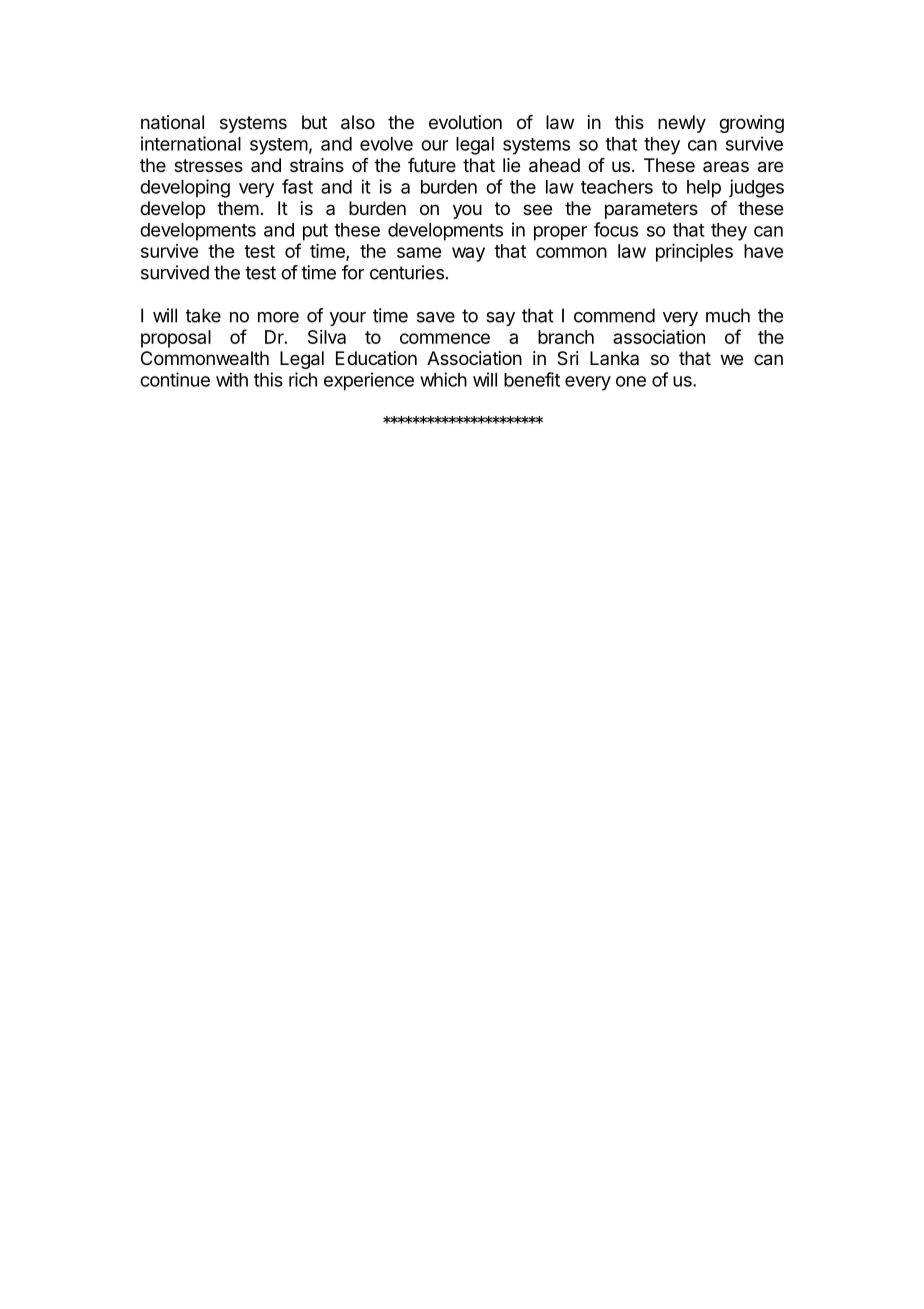 Image resolution: width=924 pixels, height=1309 pixels. What do you see at coordinates (694, 253) in the screenshot?
I see `principles` at bounding box center [694, 253].
